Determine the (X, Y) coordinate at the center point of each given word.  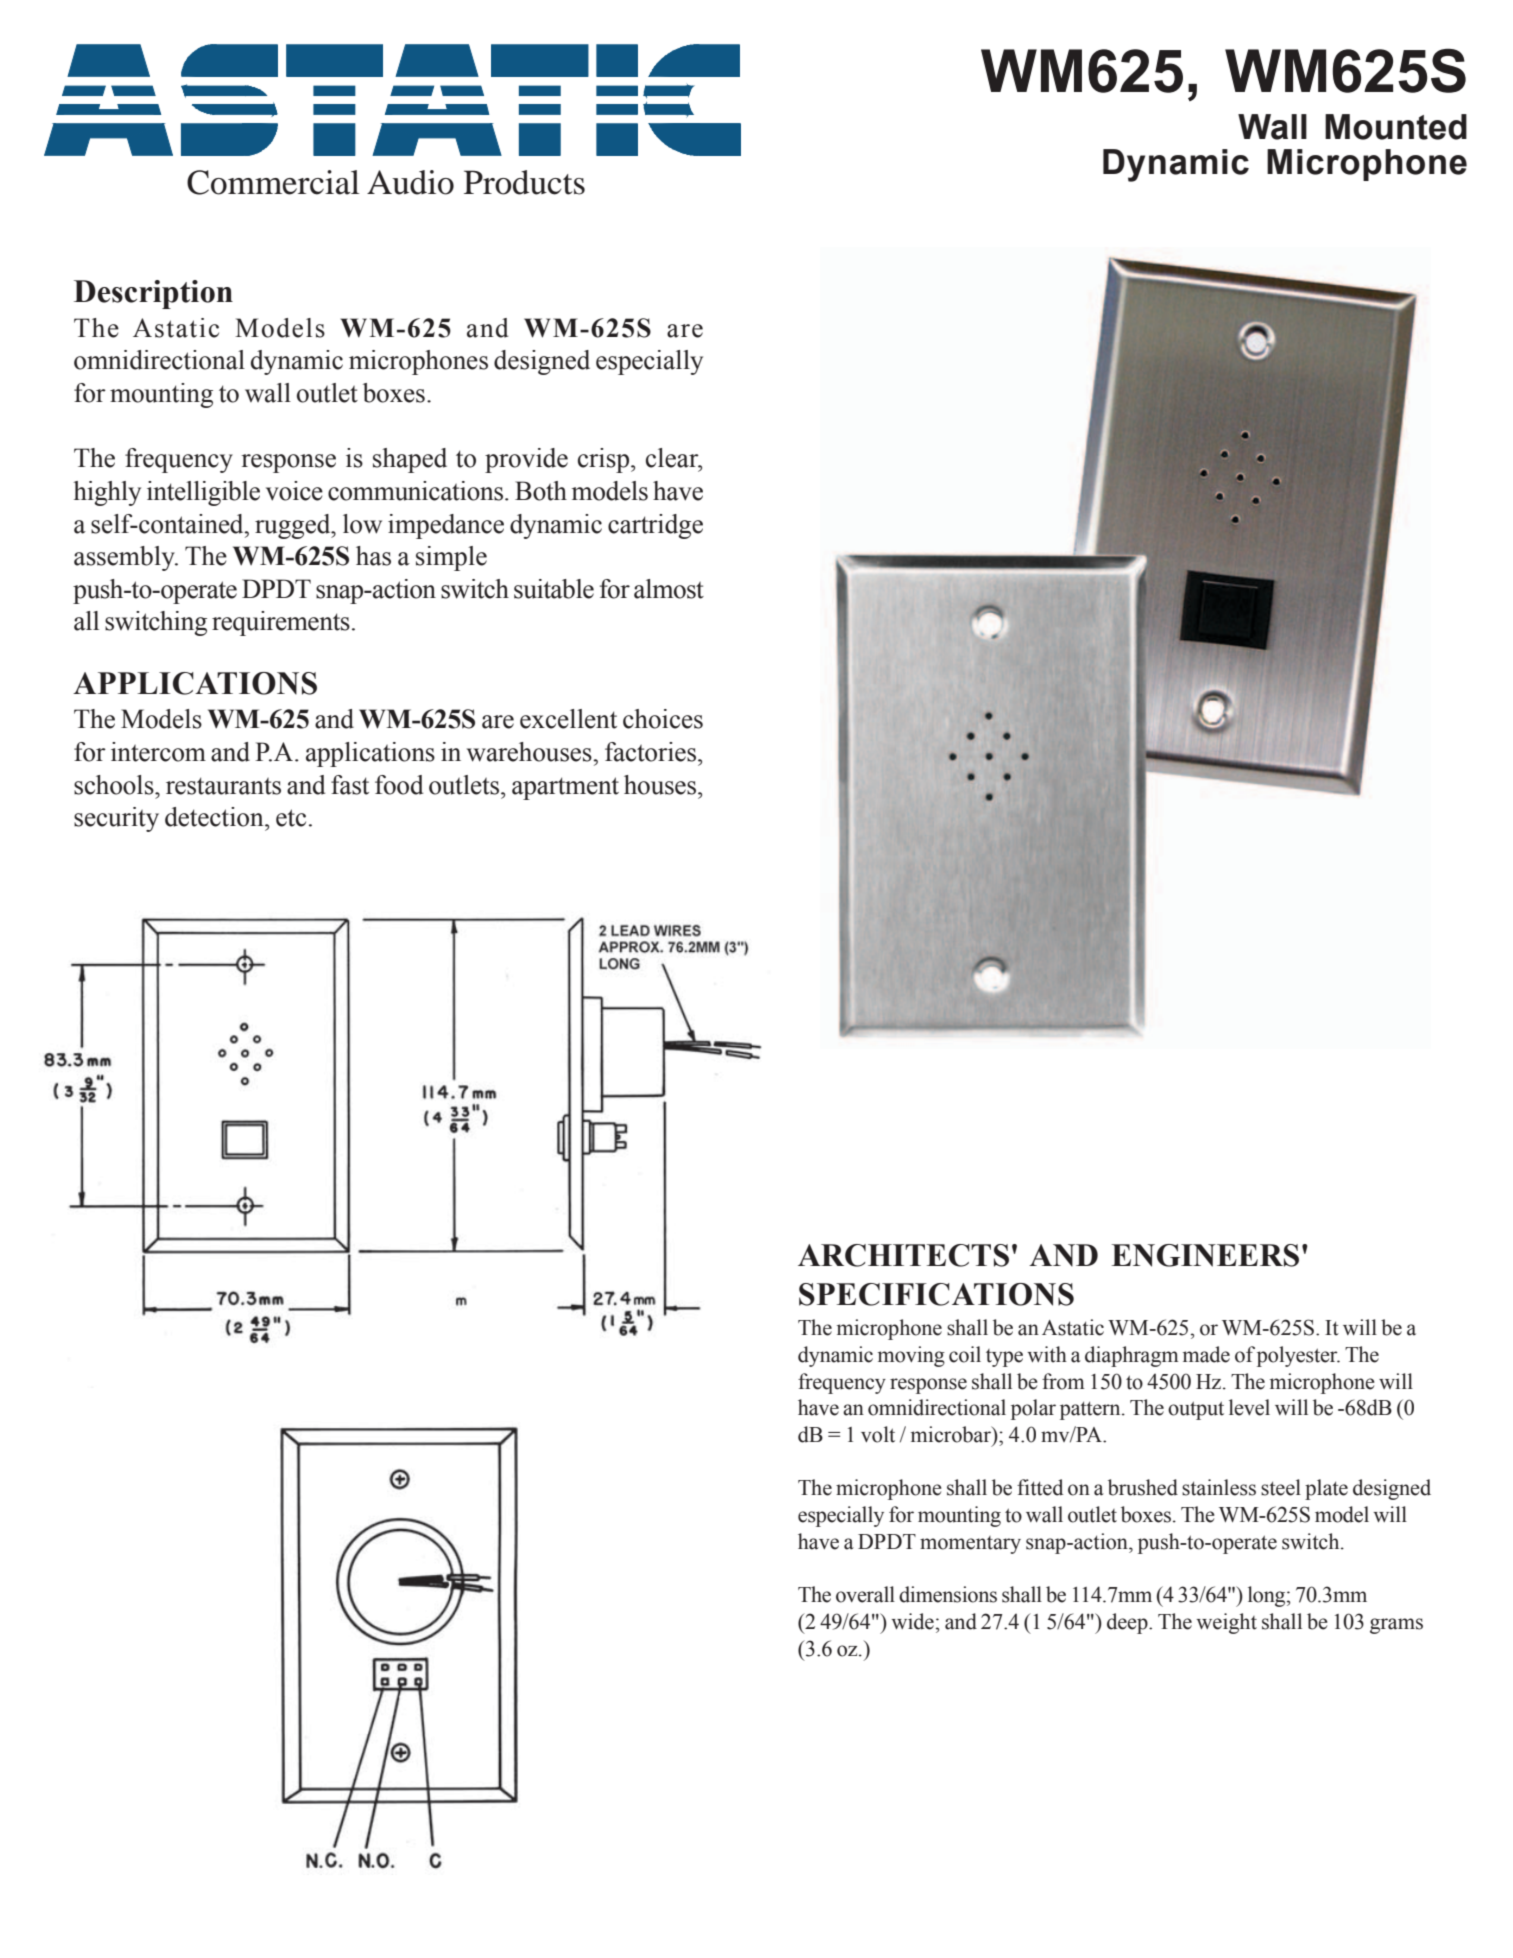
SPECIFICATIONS (936, 1294)
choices (663, 719)
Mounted (1396, 127)
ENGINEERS (1205, 1255)
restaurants (223, 786)
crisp (605, 460)
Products (524, 182)
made (1206, 1354)
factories (652, 752)
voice (294, 491)
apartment (565, 788)
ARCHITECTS (903, 1255)
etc (291, 818)
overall (865, 1594)
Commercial (273, 182)
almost (669, 589)
